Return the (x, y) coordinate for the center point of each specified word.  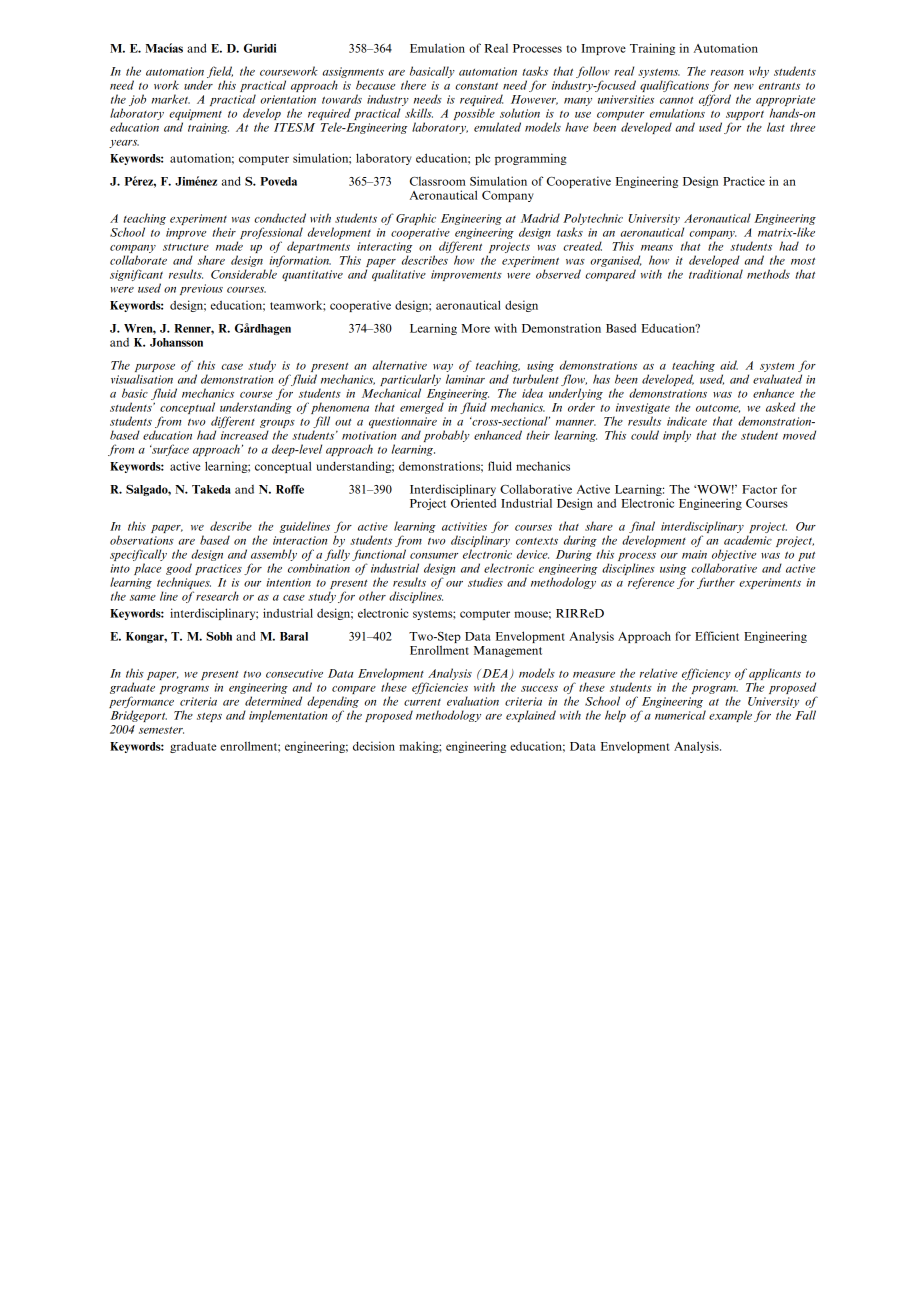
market (171, 99)
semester (161, 730)
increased (245, 435)
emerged (422, 408)
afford (715, 100)
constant (476, 86)
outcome (718, 409)
